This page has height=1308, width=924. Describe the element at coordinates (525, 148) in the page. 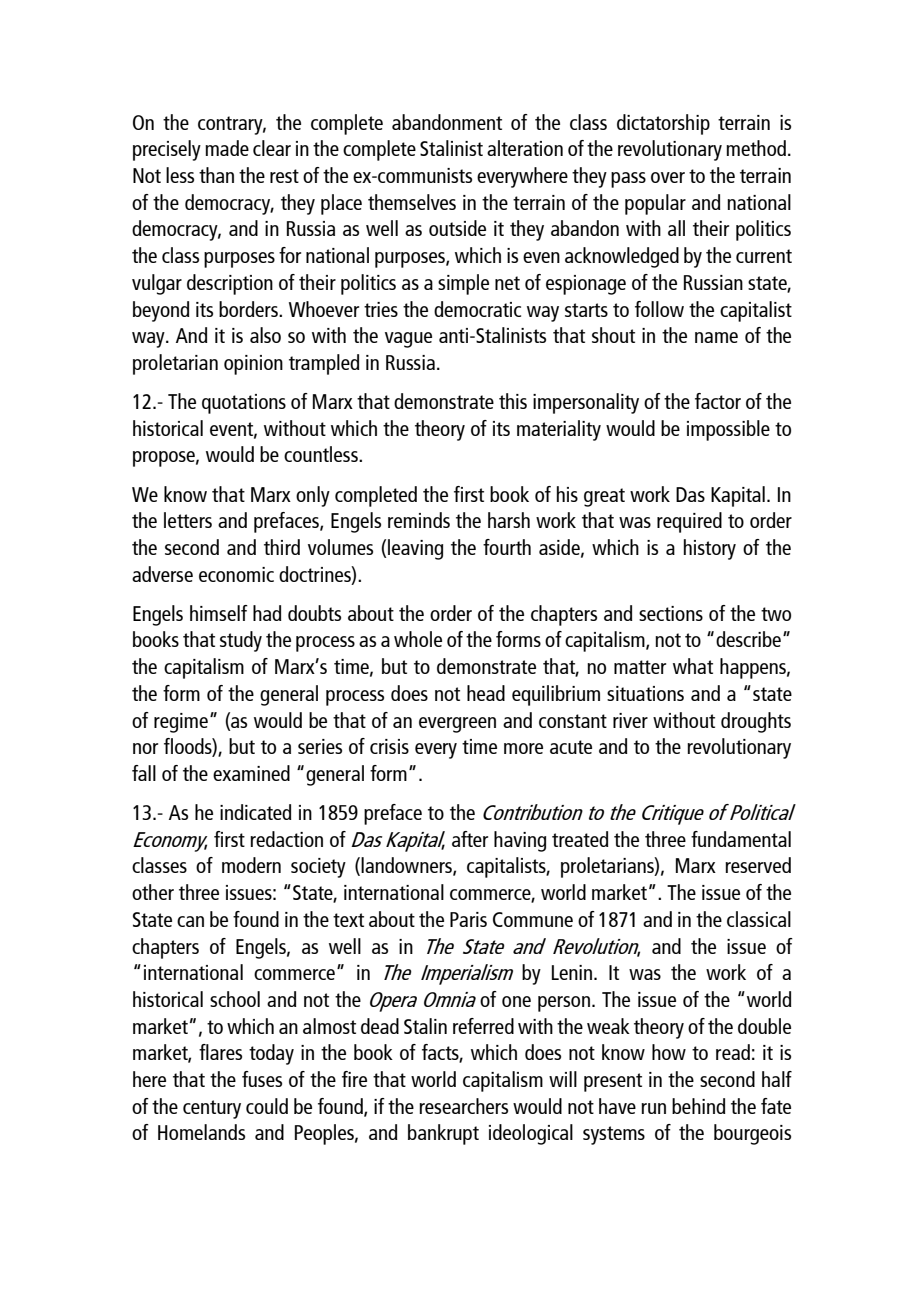

I see `alteration` at that location.
